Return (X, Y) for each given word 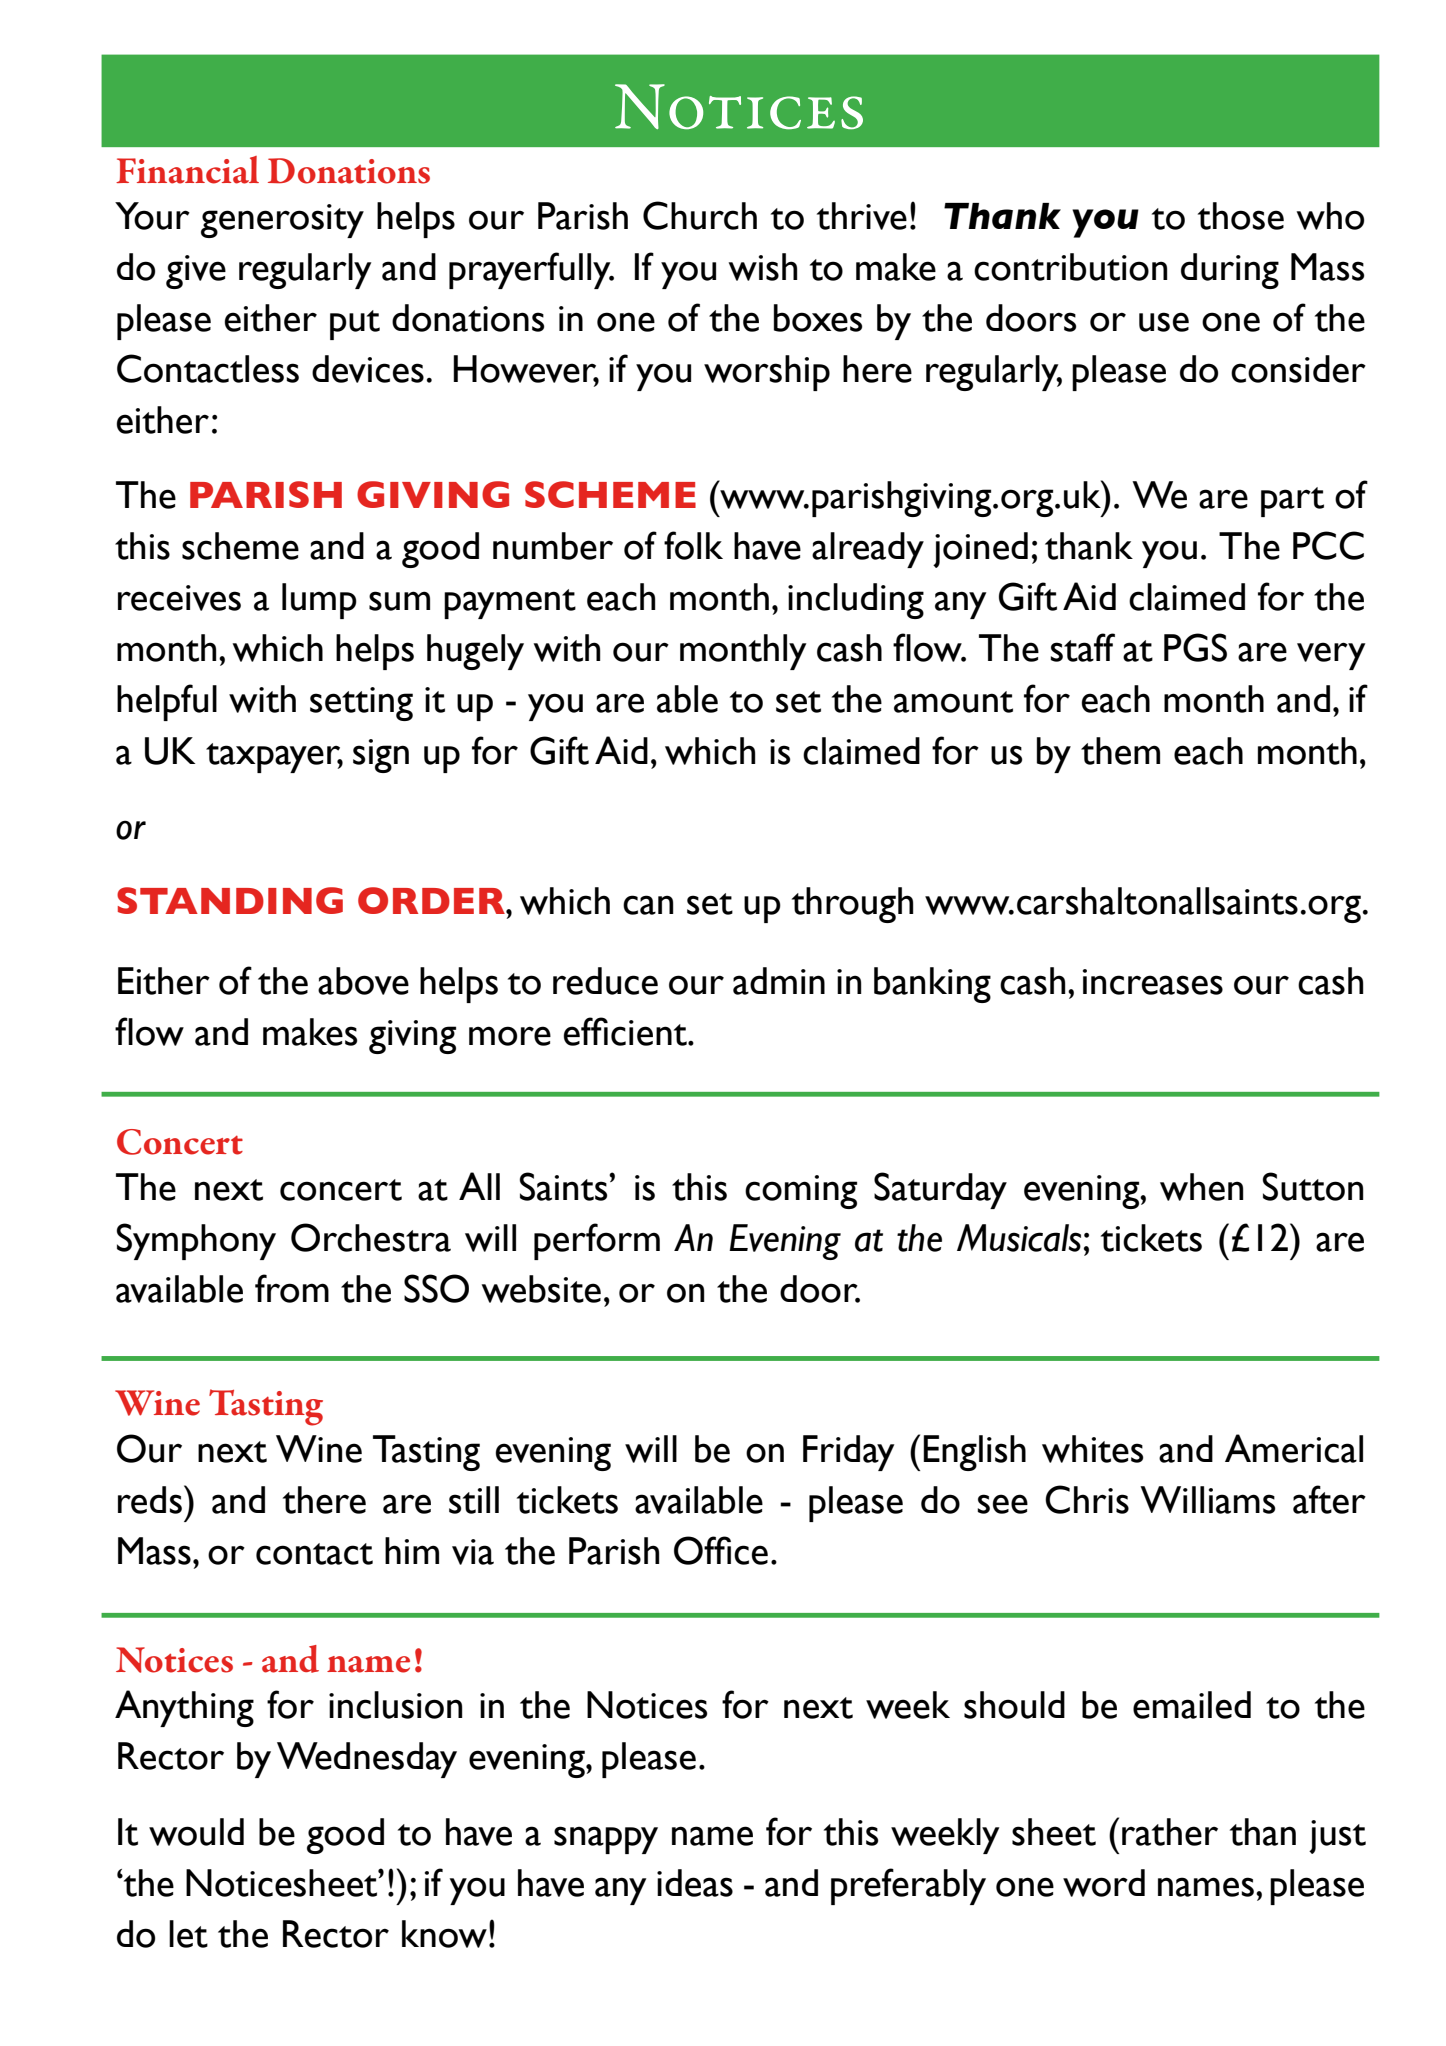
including (856, 601)
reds (150, 1500)
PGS (1195, 647)
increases (1153, 982)
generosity (282, 221)
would (196, 1832)
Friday (848, 1453)
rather (1170, 1832)
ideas (695, 1883)
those (1241, 216)
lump (319, 601)
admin (779, 981)
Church (700, 215)
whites (1093, 1449)
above (363, 981)
